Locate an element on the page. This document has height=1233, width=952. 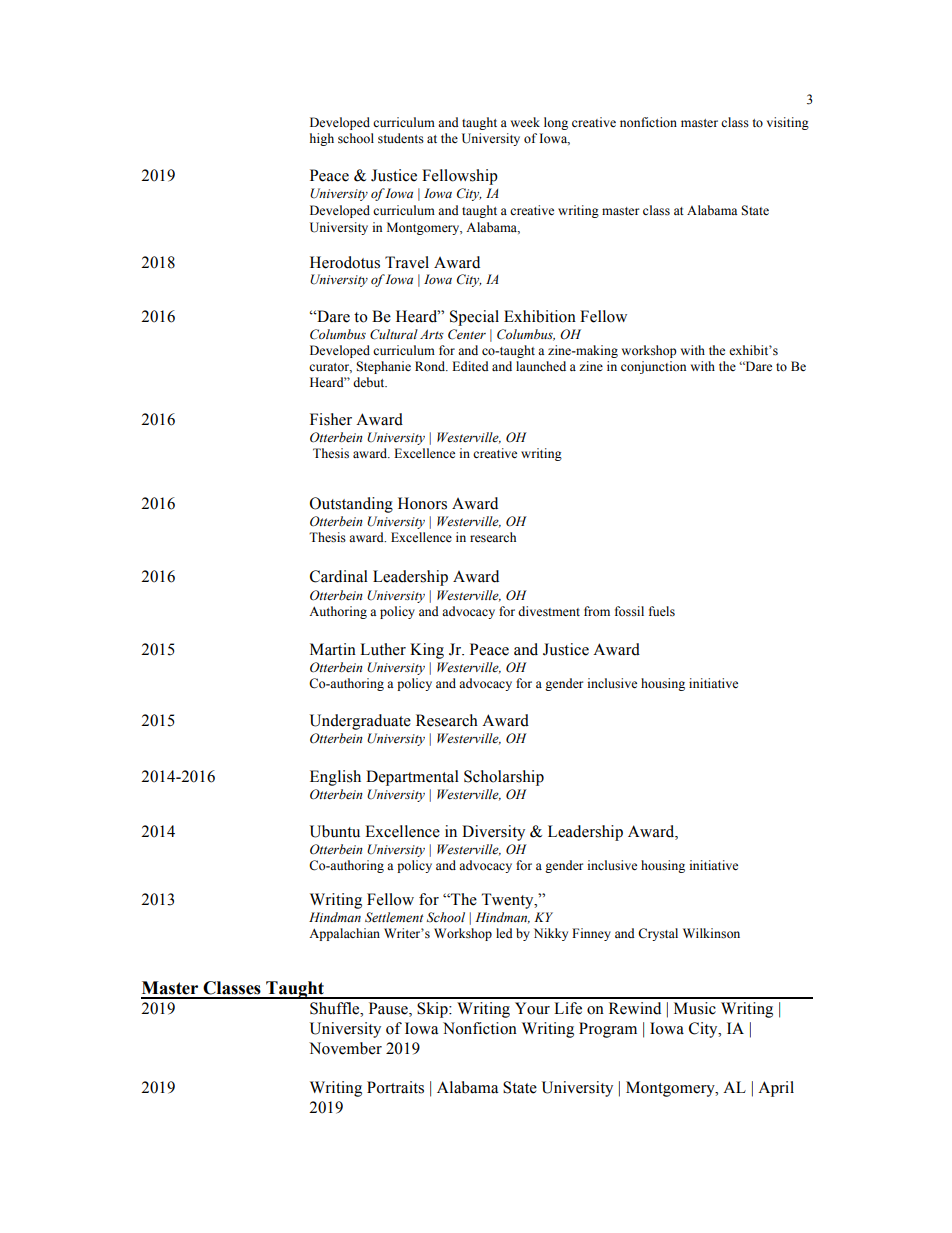
long is located at coordinates (556, 123).
